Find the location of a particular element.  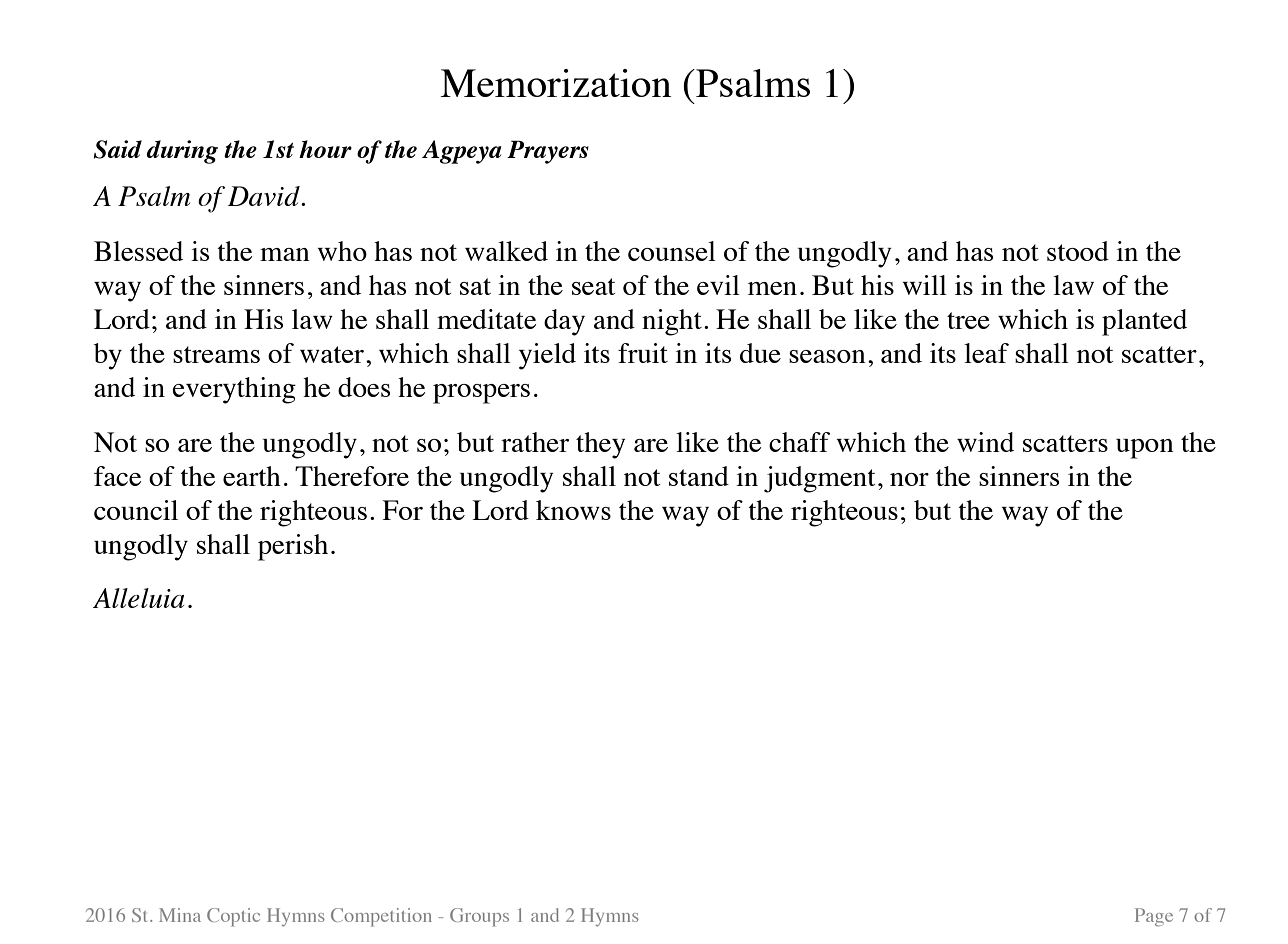

streams is located at coordinates (216, 354).
